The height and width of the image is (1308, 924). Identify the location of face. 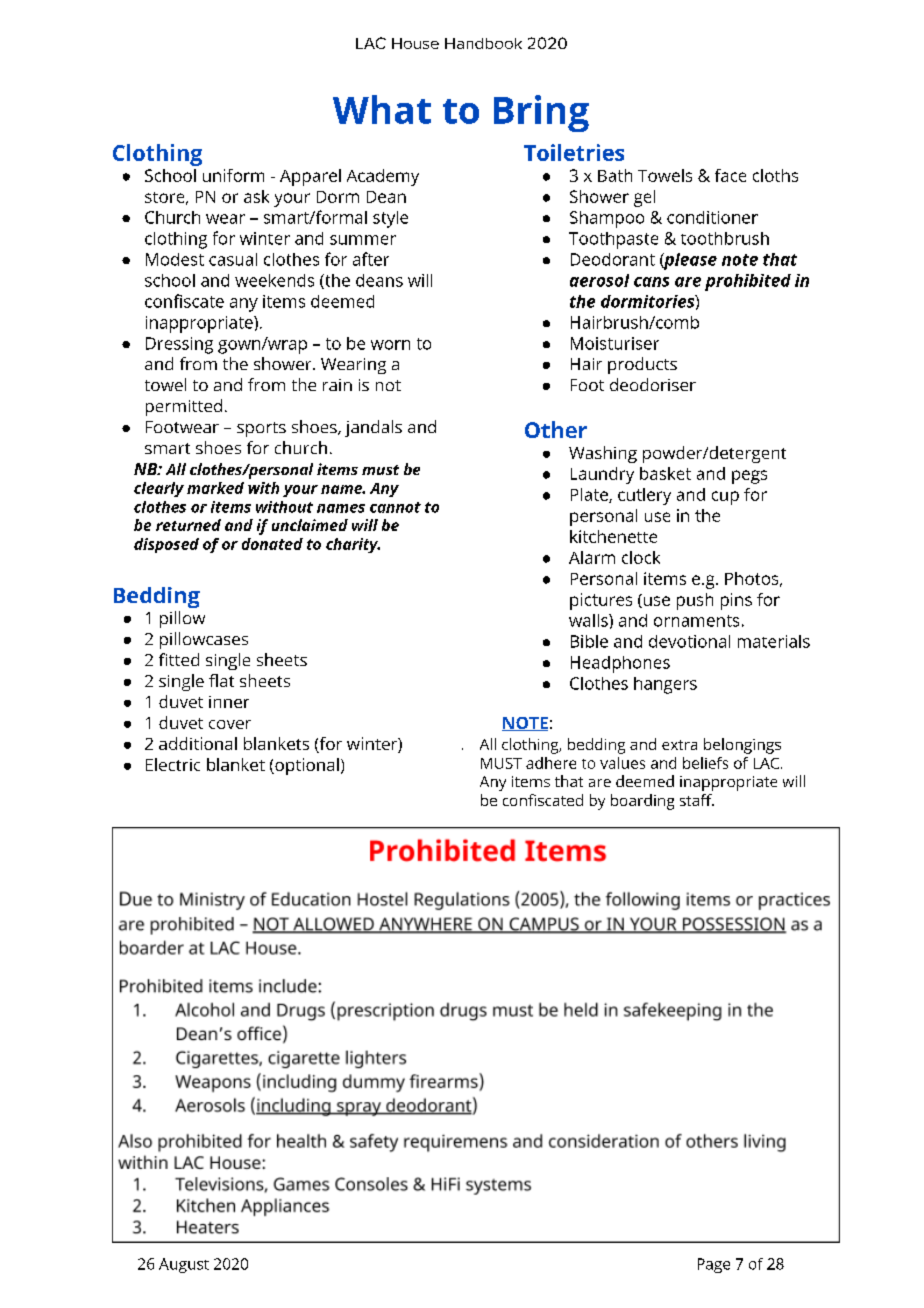
(730, 175).
